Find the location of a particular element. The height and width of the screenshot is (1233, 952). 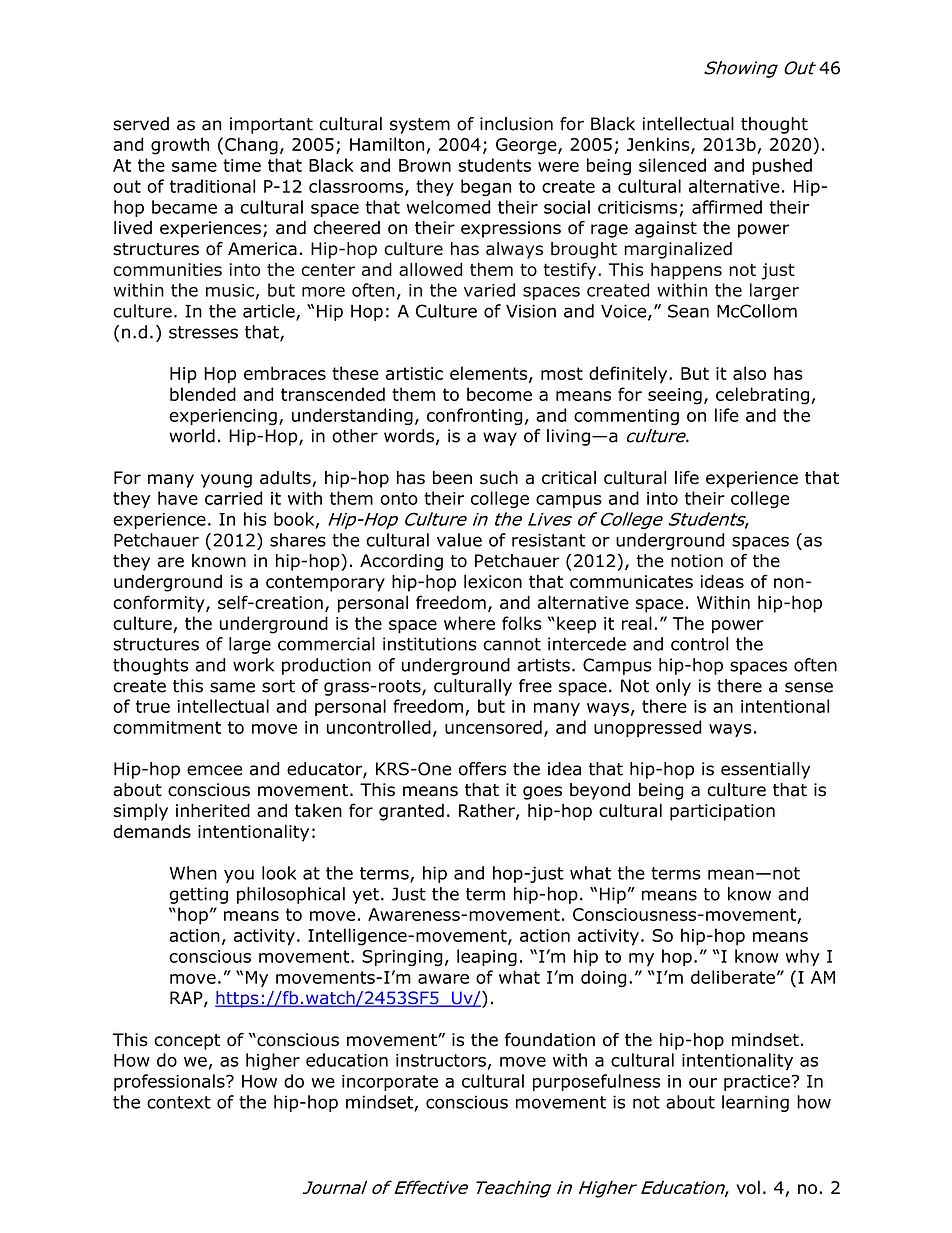

where is located at coordinates (469, 623).
